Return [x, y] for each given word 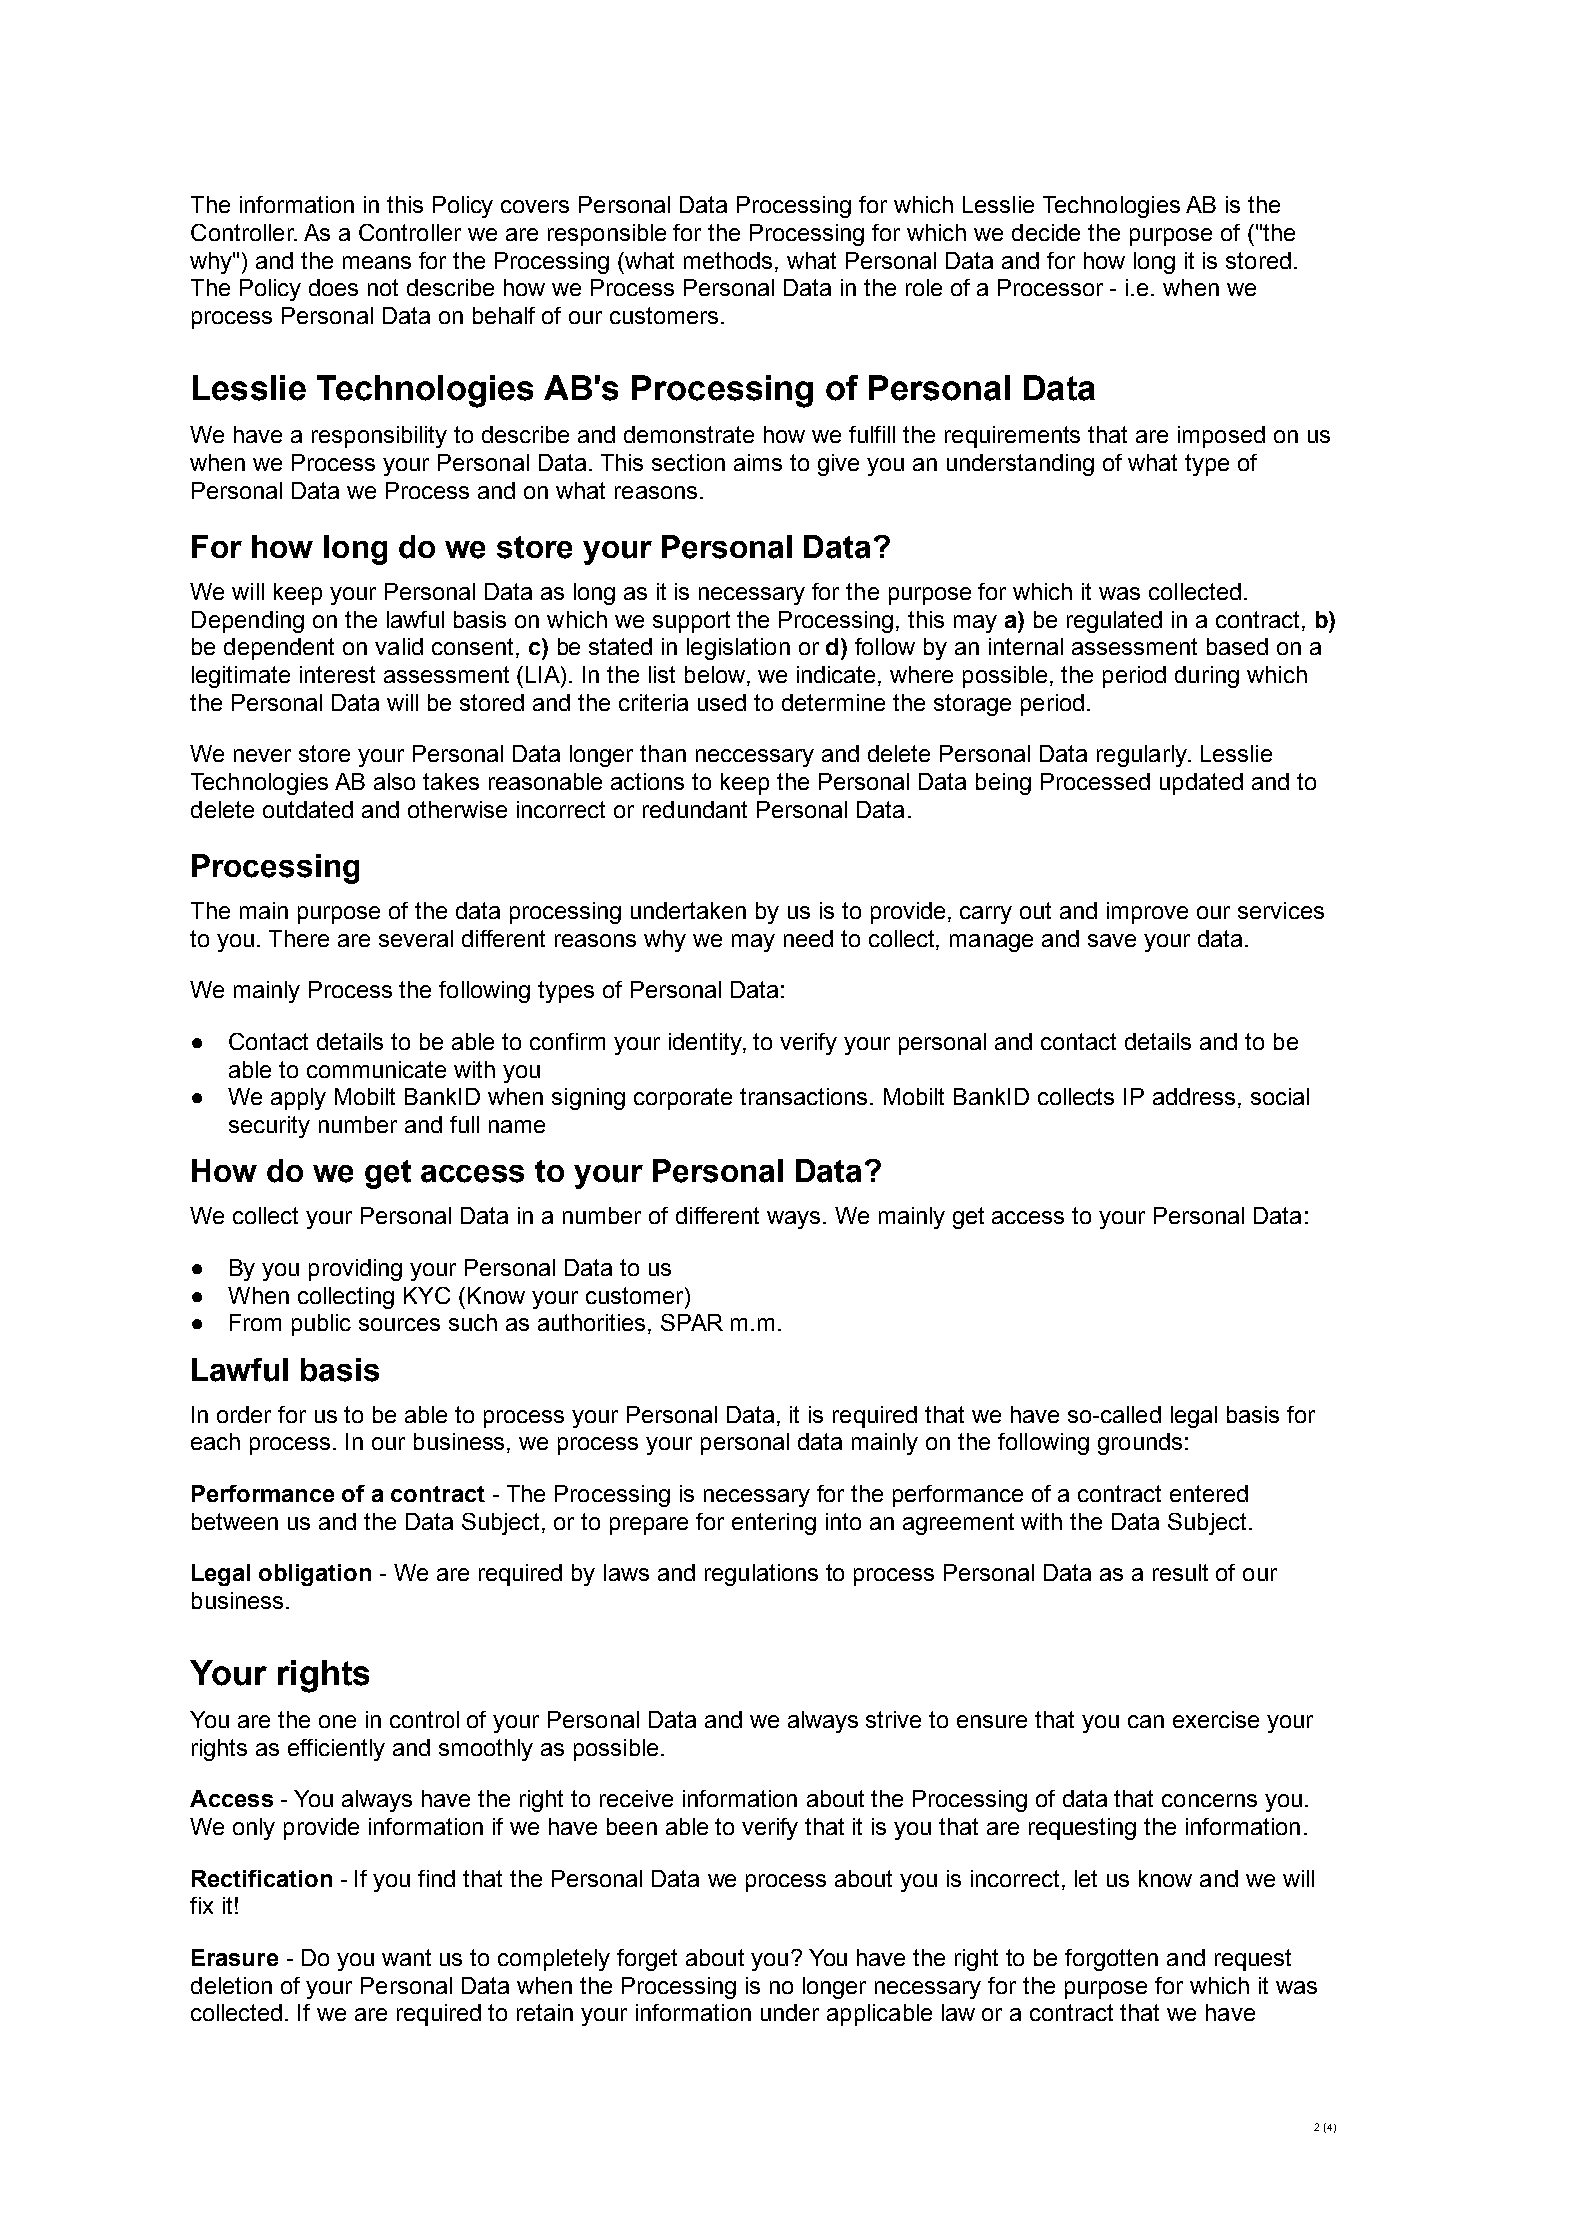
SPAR [692, 1322]
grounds [1140, 1444]
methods [728, 260]
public [321, 1325]
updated [1201, 784]
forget [647, 1960]
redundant [695, 809]
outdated [308, 809]
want [406, 1957]
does [333, 287]
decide [1046, 232]
